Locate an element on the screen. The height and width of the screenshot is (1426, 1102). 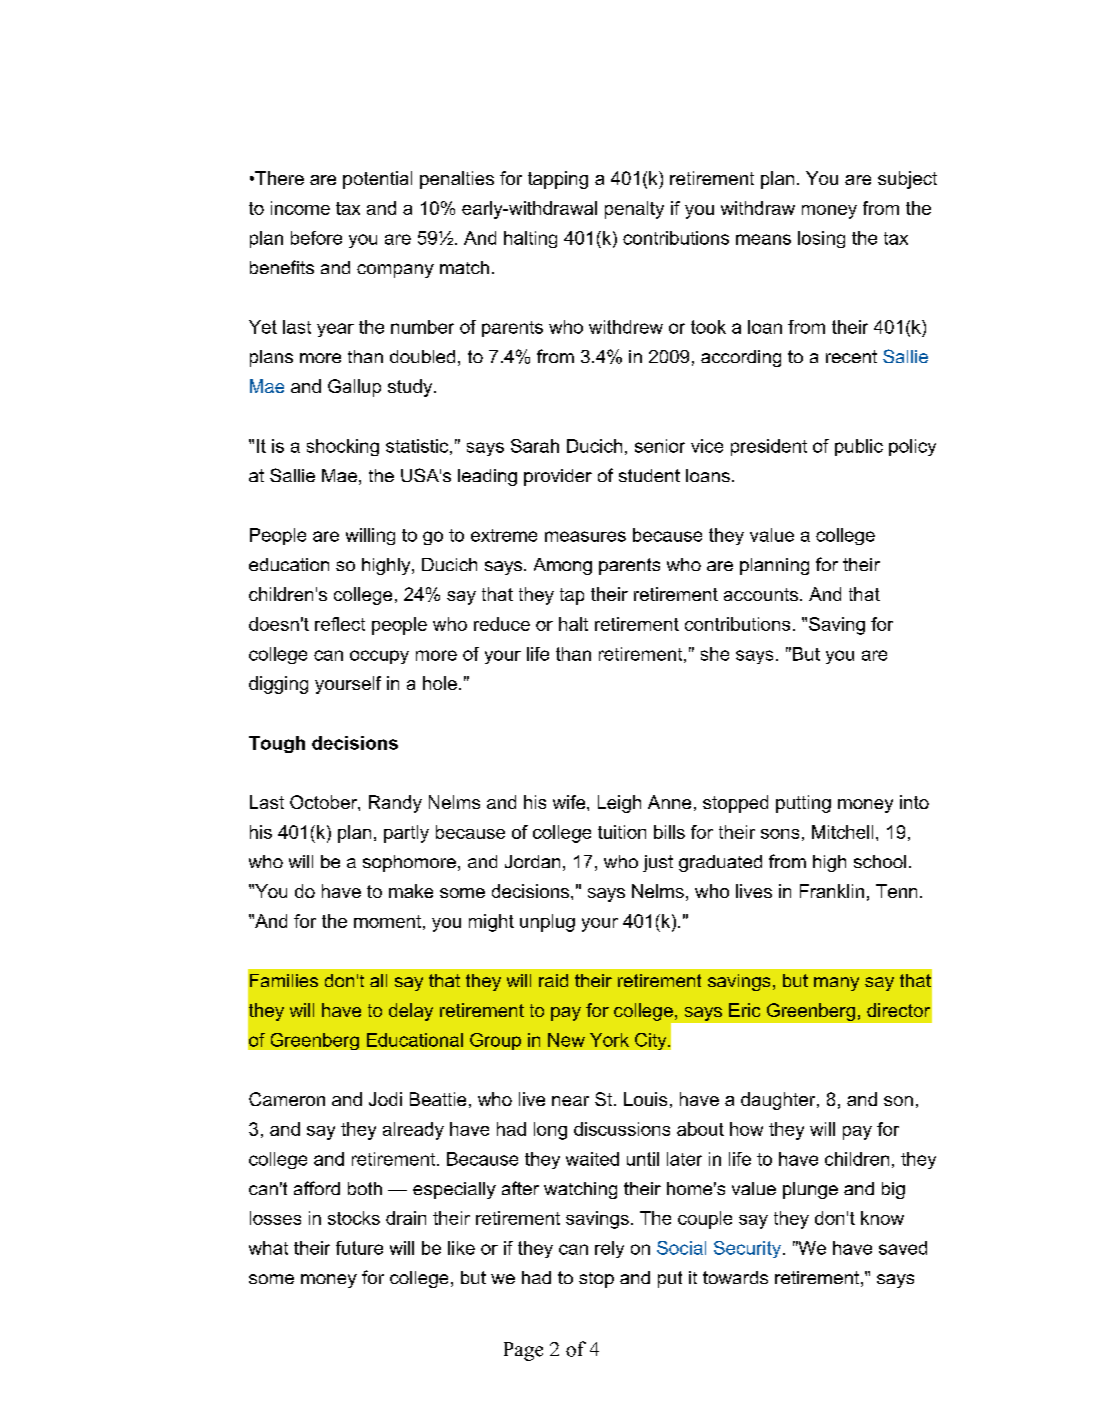
future is located at coordinates (359, 1248).
